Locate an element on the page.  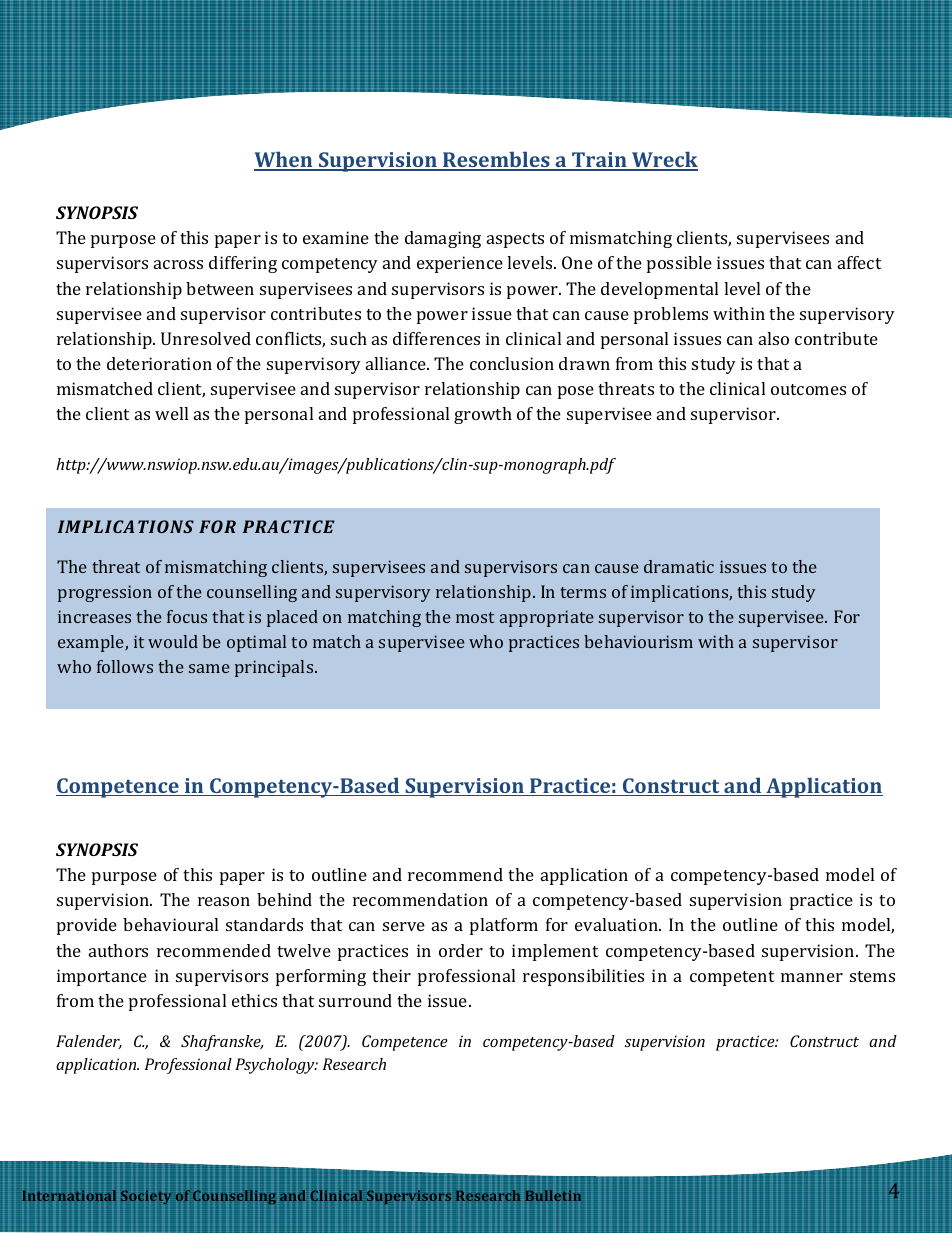
across is located at coordinates (178, 264).
